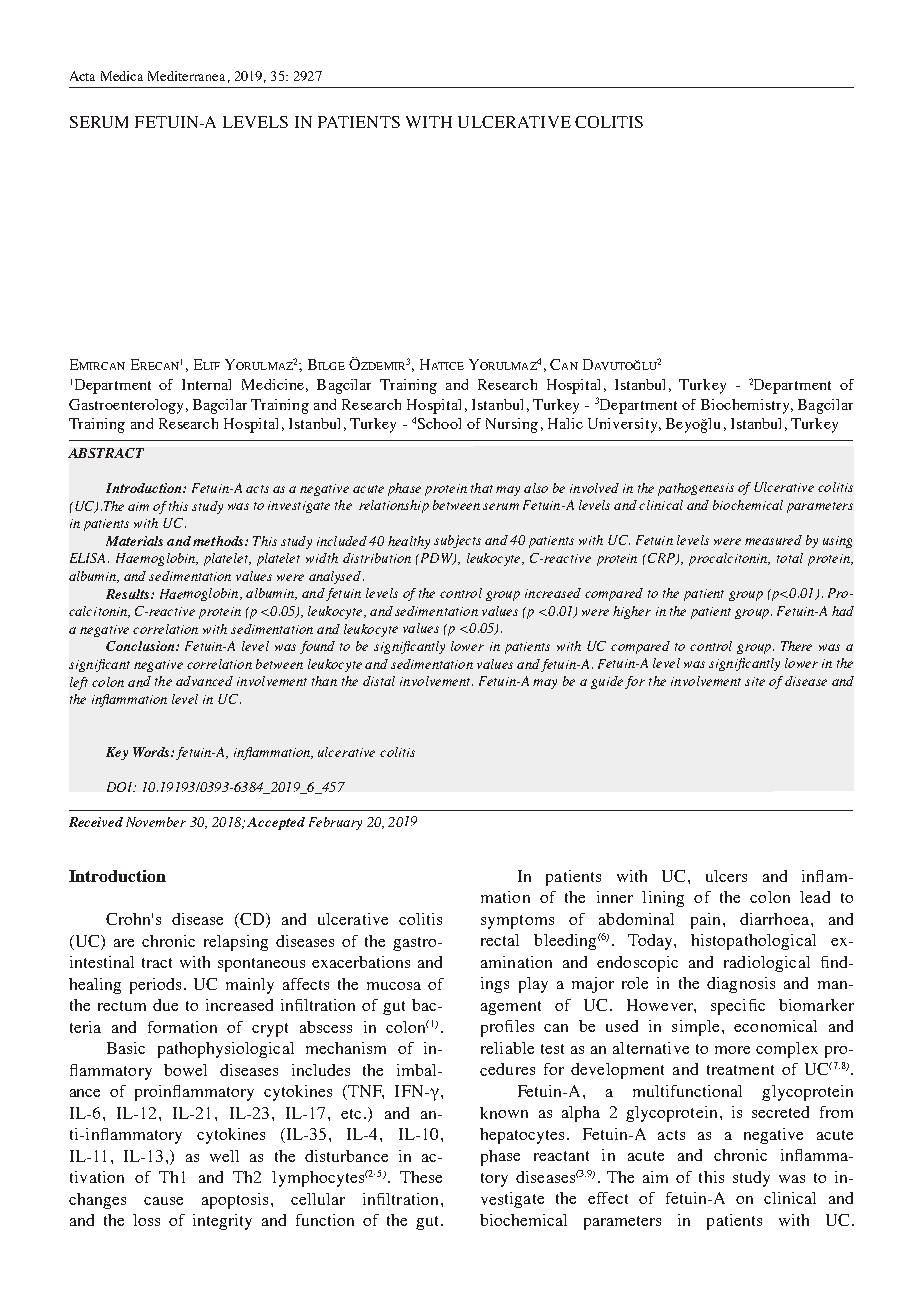 This screenshot has height=1316, width=923. What do you see at coordinates (457, 541) in the screenshot?
I see `subjects` at bounding box center [457, 541].
